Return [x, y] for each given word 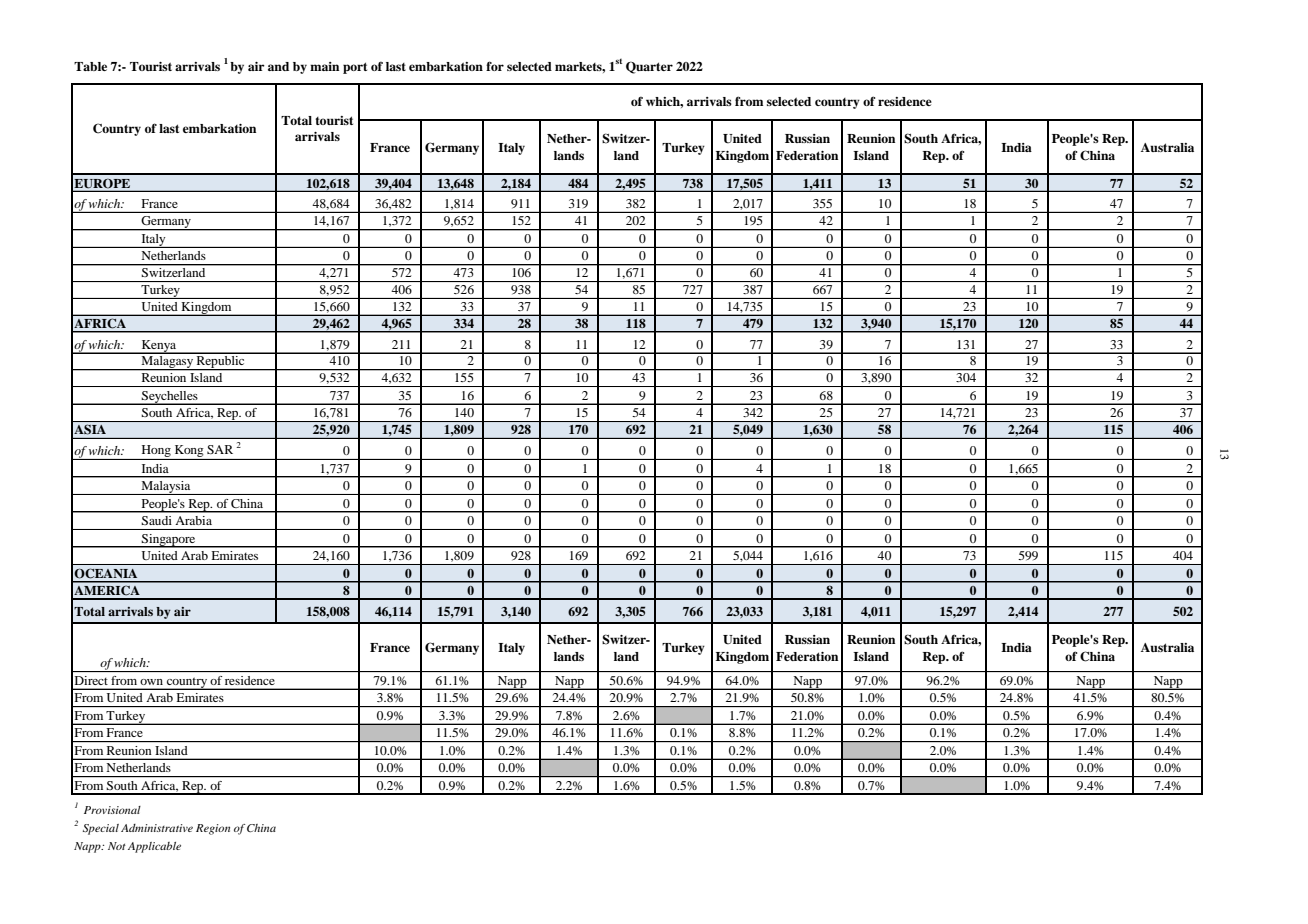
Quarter [649, 67]
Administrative [157, 828]
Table [90, 66]
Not [117, 846]
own [151, 682]
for [495, 66]
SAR [220, 449]
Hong [156, 452]
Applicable [154, 847]
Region [213, 829]
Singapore [169, 541]
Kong [189, 452]
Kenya [159, 347]
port [355, 68]
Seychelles [170, 398]
